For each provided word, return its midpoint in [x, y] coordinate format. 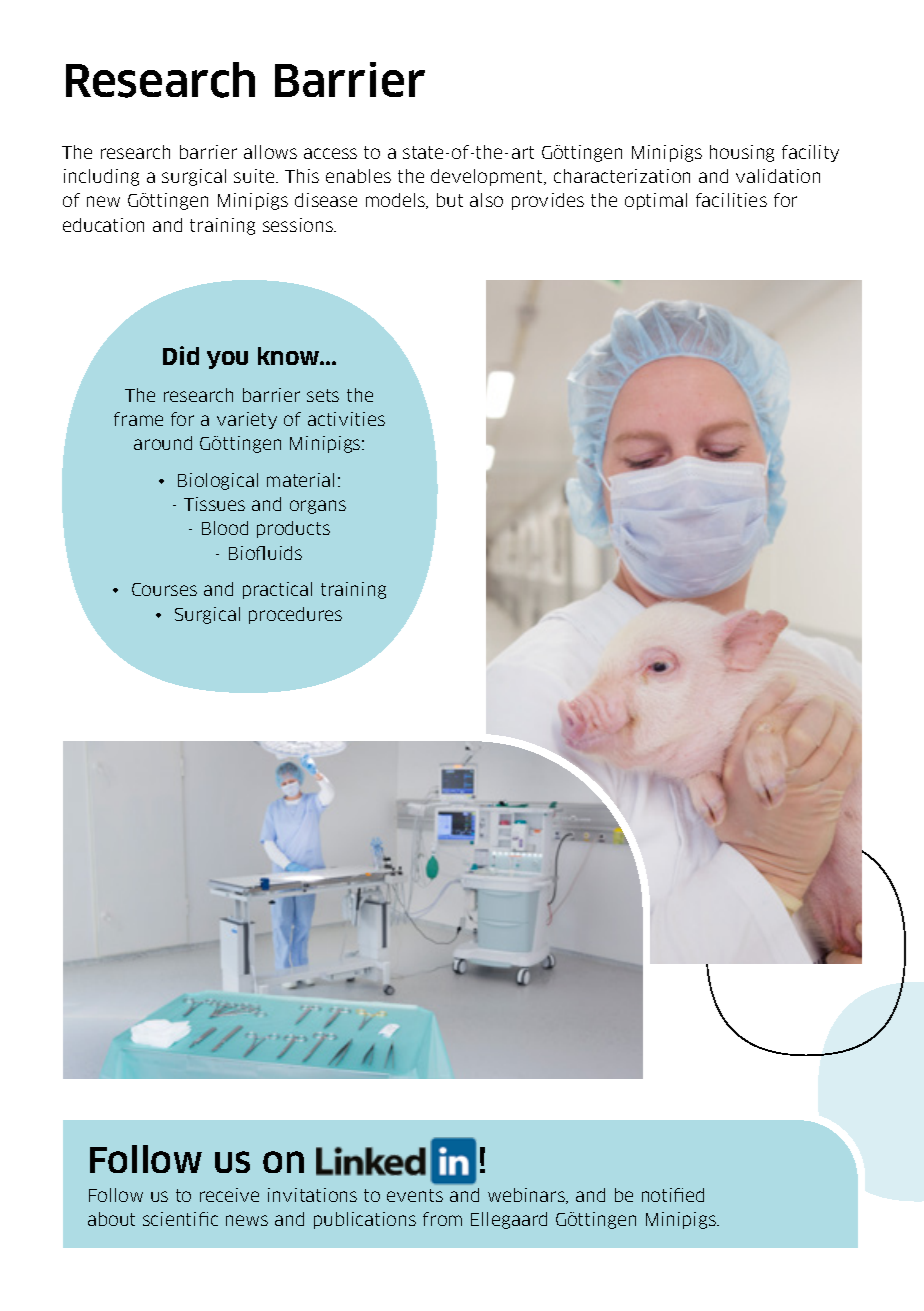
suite [255, 176]
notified [673, 1195]
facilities [731, 200]
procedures [295, 615]
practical [277, 590]
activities [346, 419]
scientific [180, 1219]
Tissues [214, 504]
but [450, 200]
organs [318, 507]
